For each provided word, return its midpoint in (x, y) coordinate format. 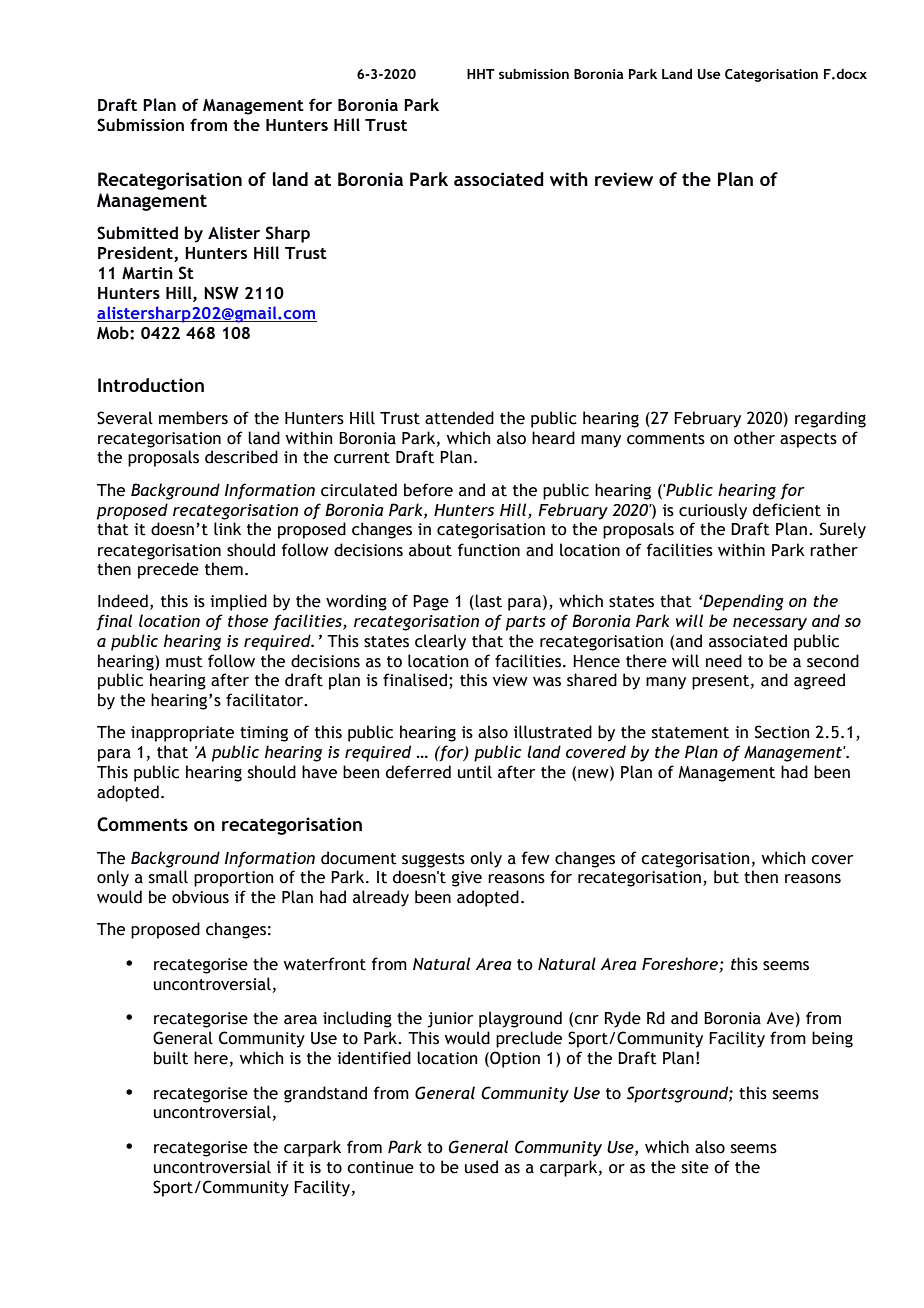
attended (459, 418)
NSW (221, 293)
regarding (830, 419)
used (481, 1167)
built (171, 1058)
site (695, 1167)
